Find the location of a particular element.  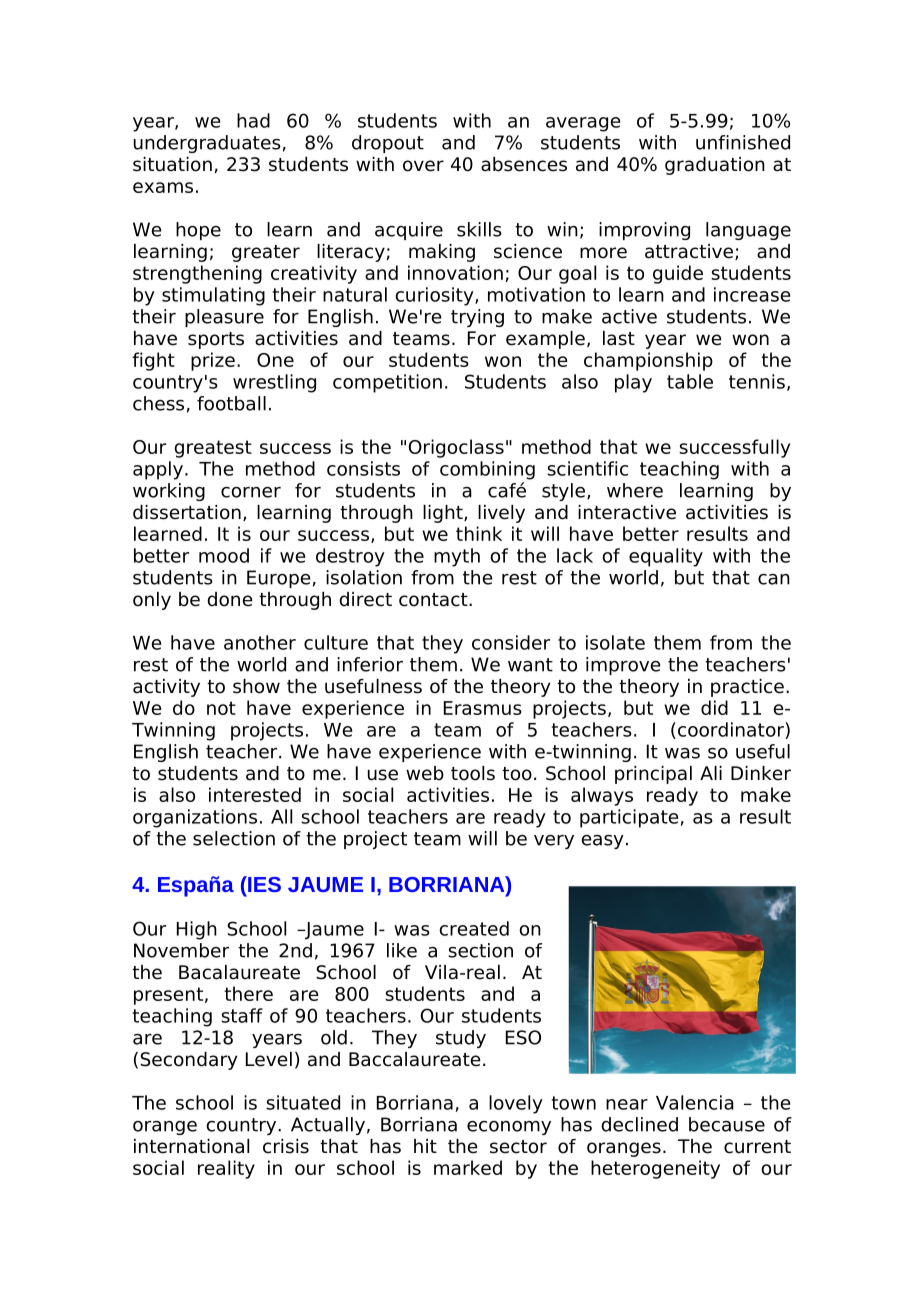

over is located at coordinates (423, 166).
